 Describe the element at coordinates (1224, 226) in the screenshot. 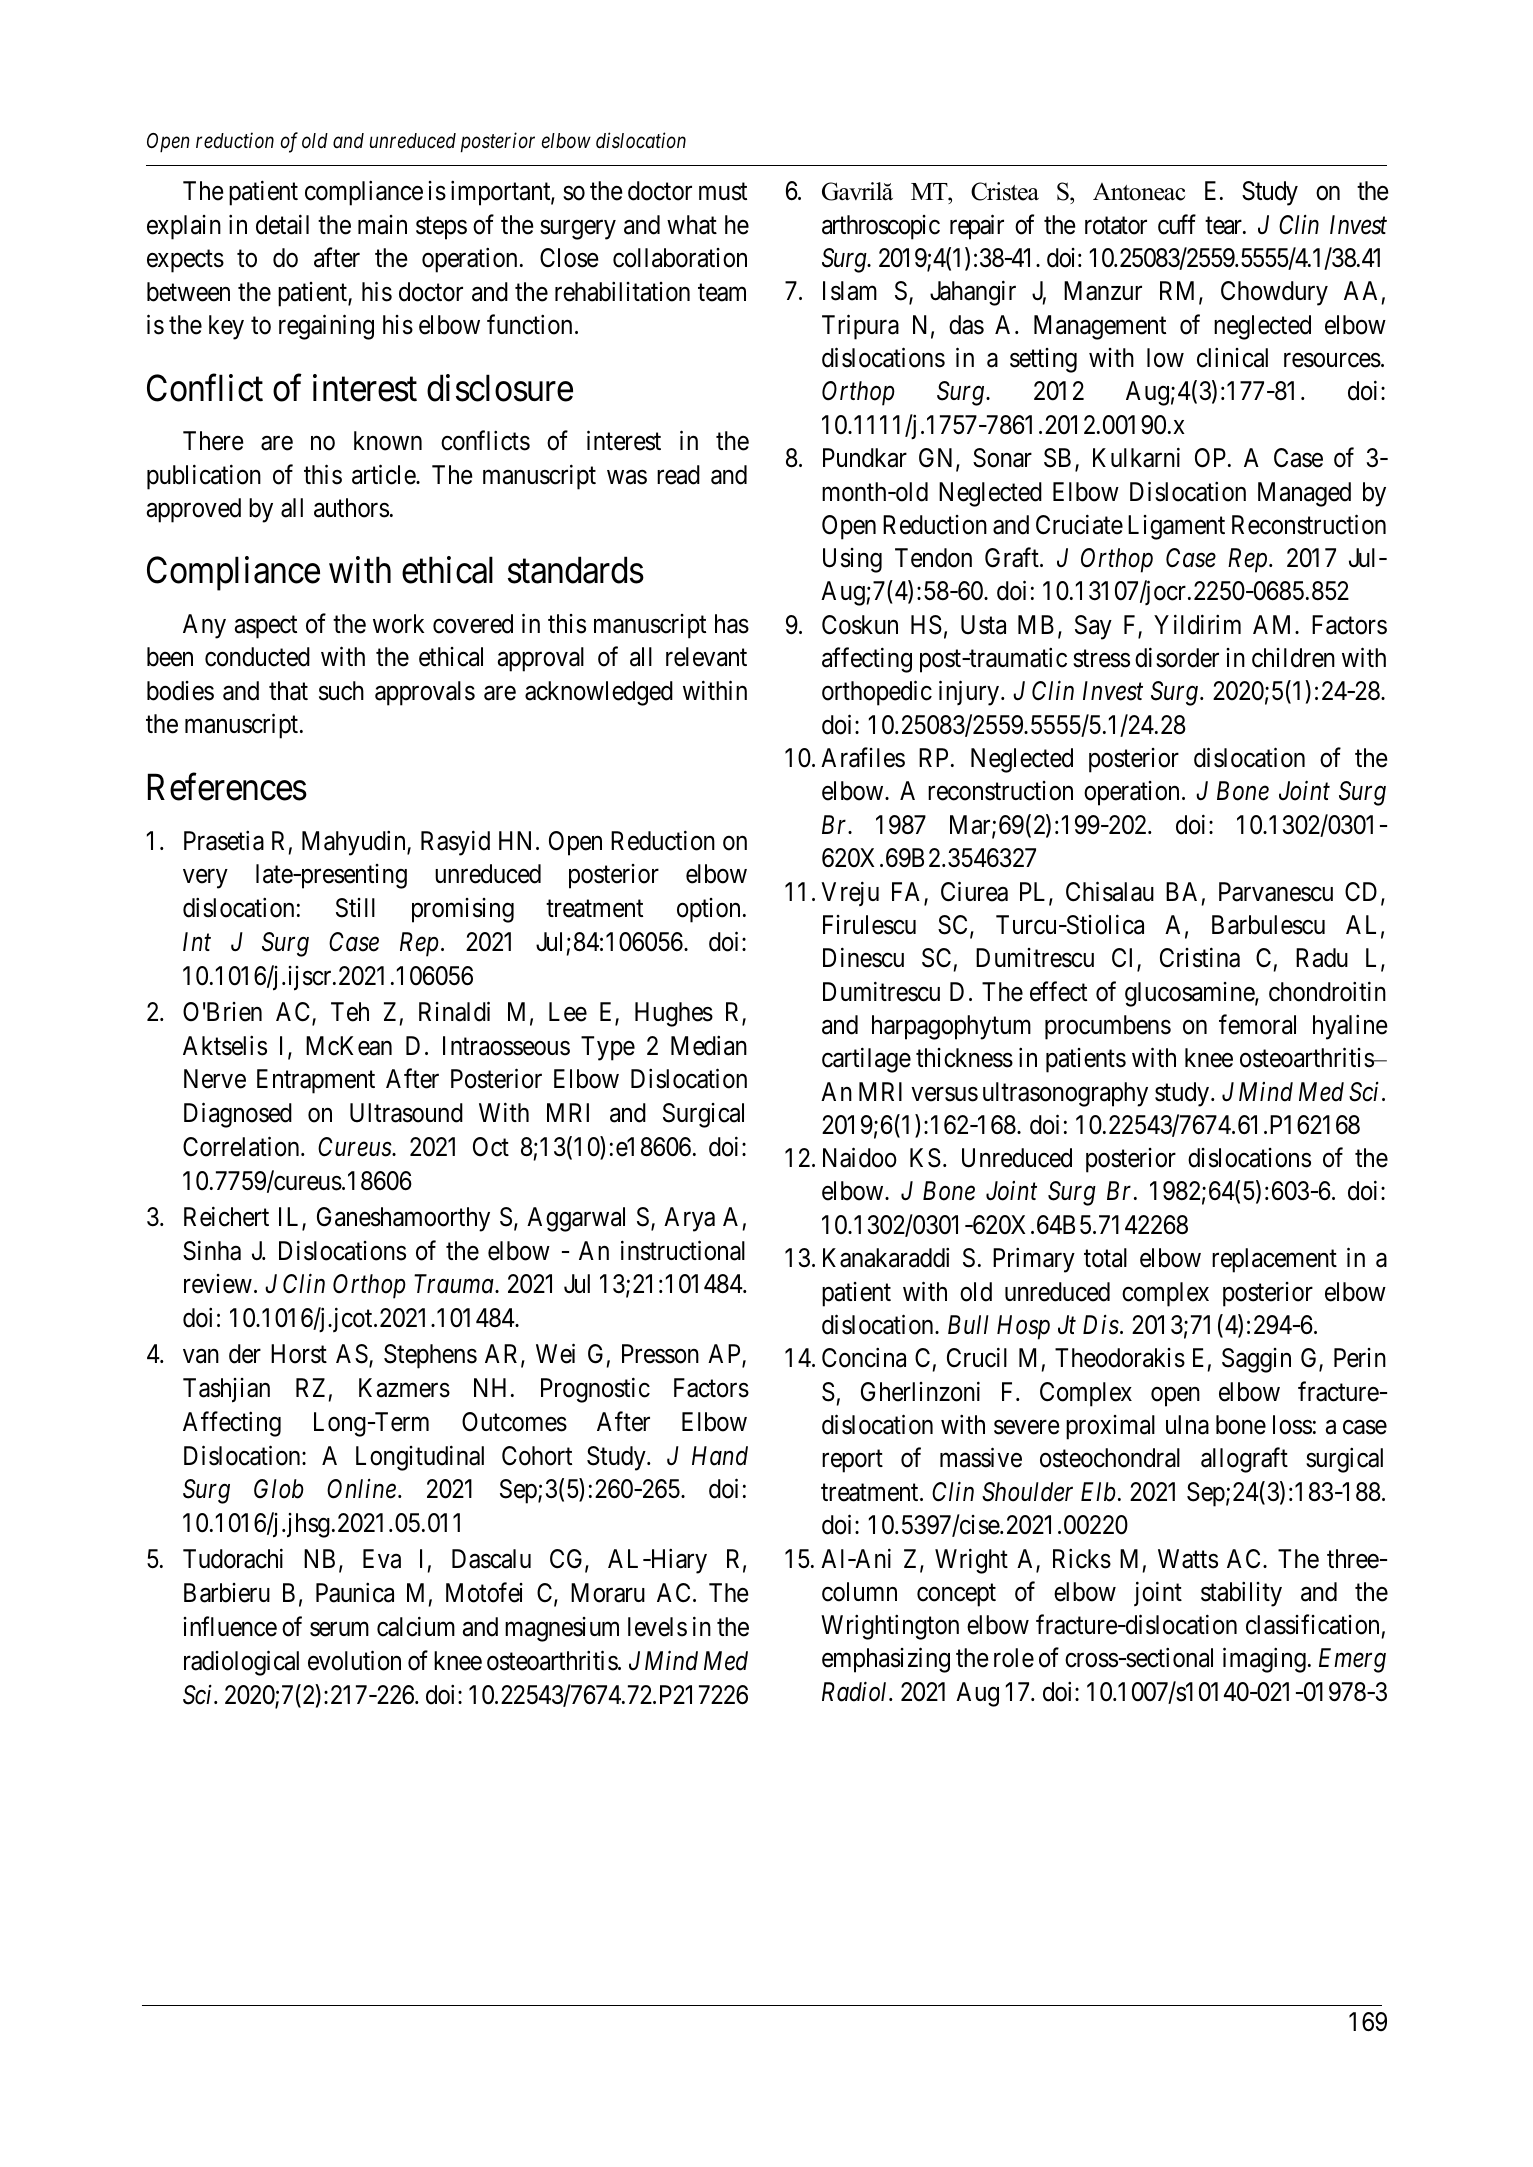

I see `tear` at that location.
